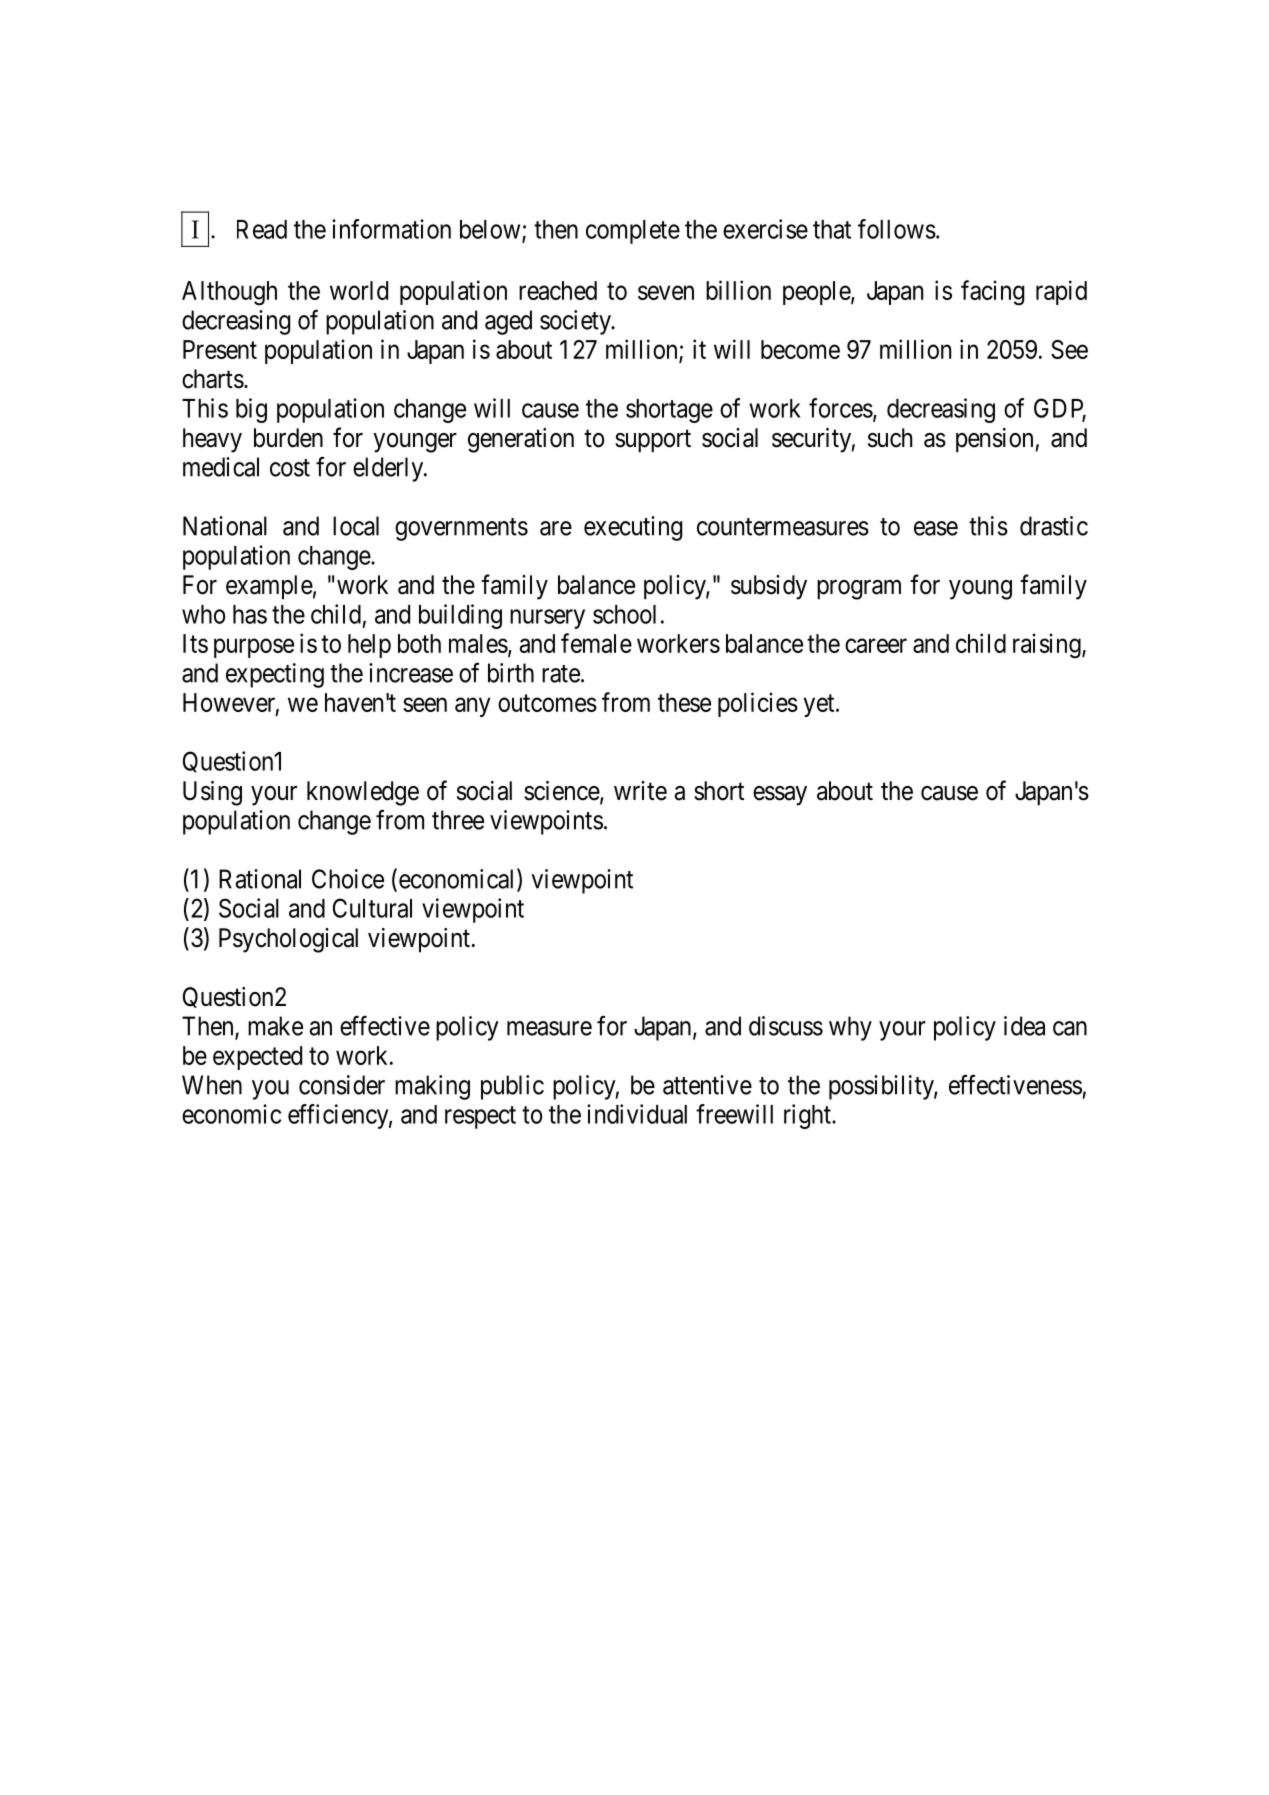  I want to click on pension, so click(996, 440).
